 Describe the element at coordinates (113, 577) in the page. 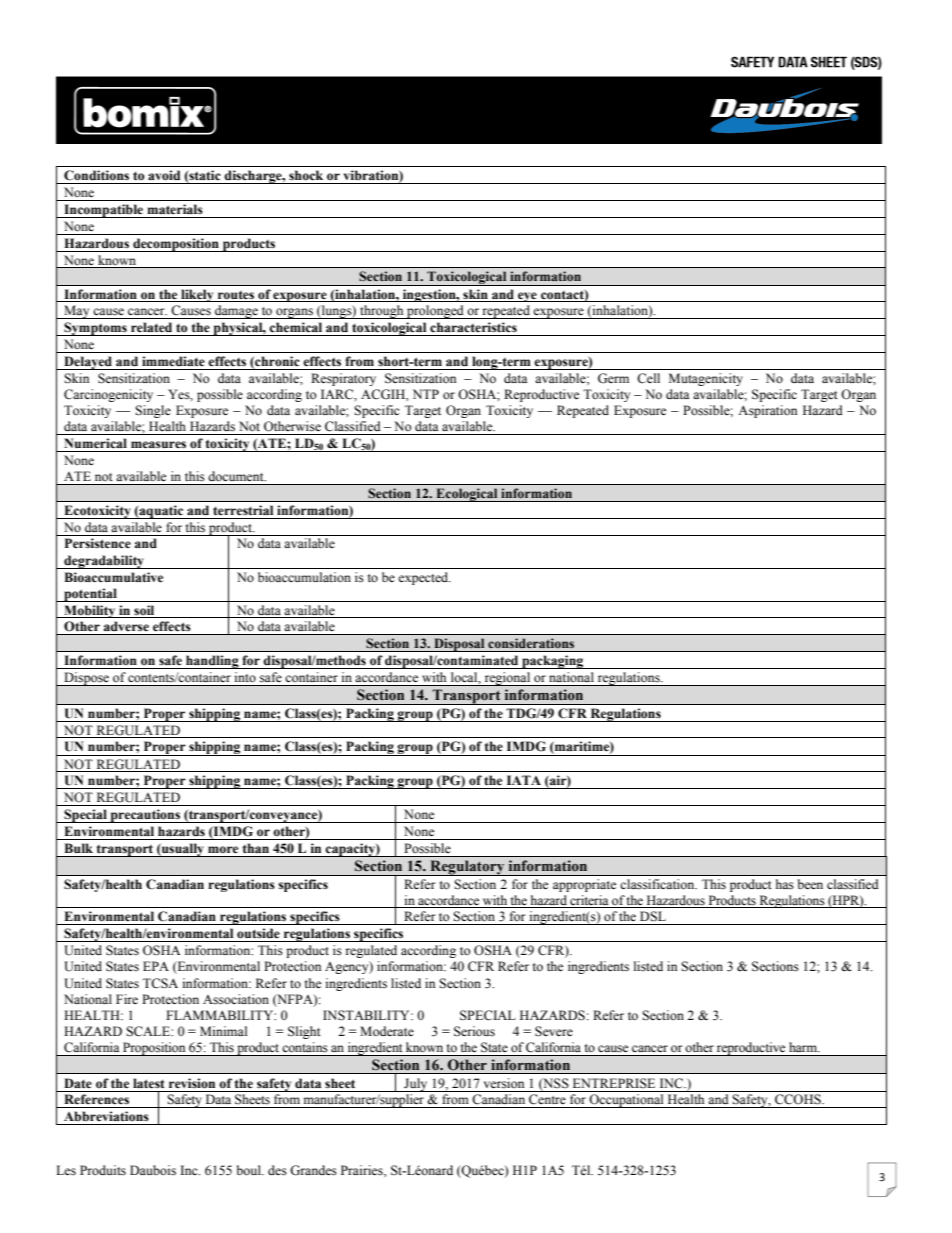

I see `Bioaccumulative` at that location.
